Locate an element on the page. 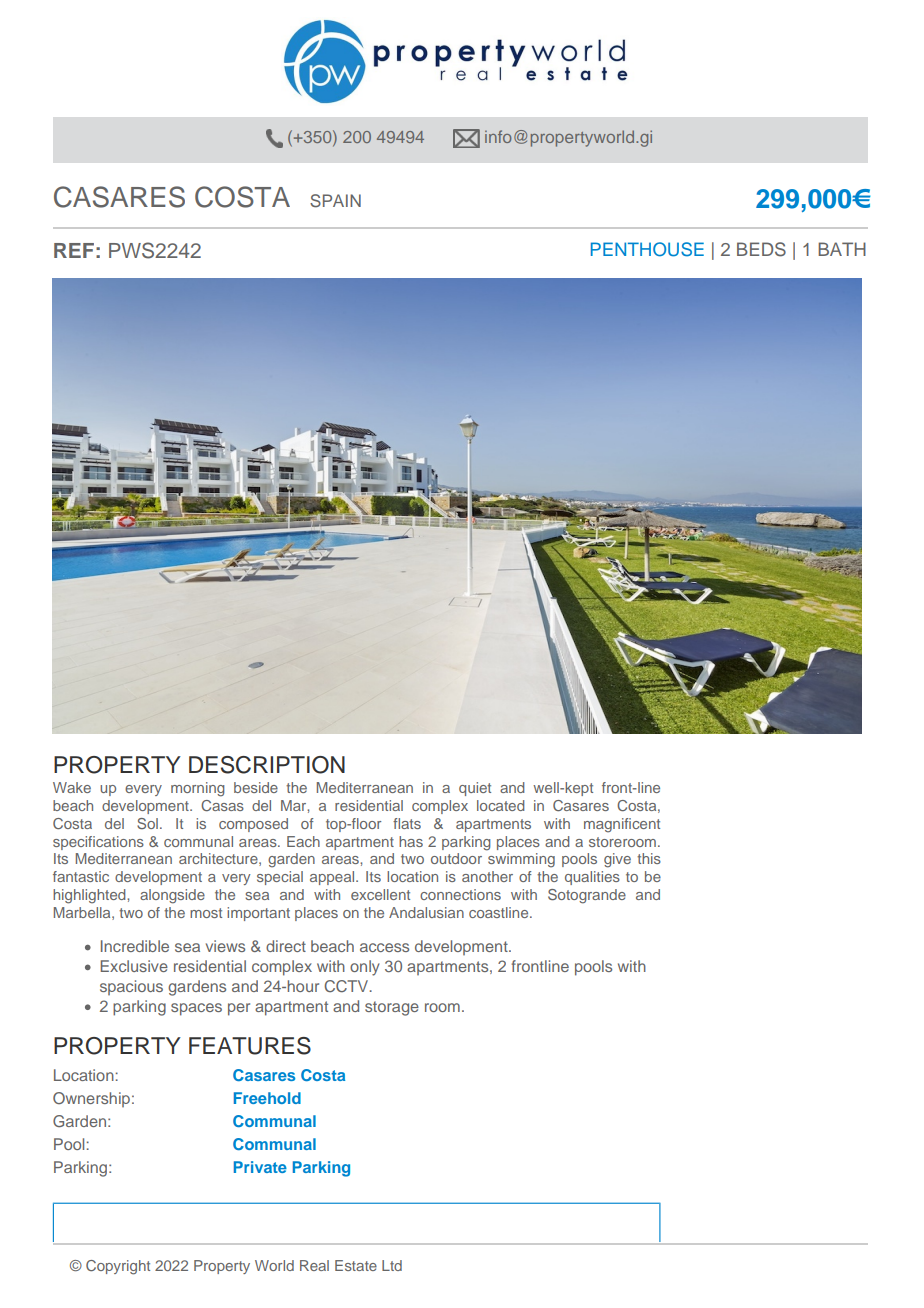  Copyright is located at coordinates (118, 1267).
